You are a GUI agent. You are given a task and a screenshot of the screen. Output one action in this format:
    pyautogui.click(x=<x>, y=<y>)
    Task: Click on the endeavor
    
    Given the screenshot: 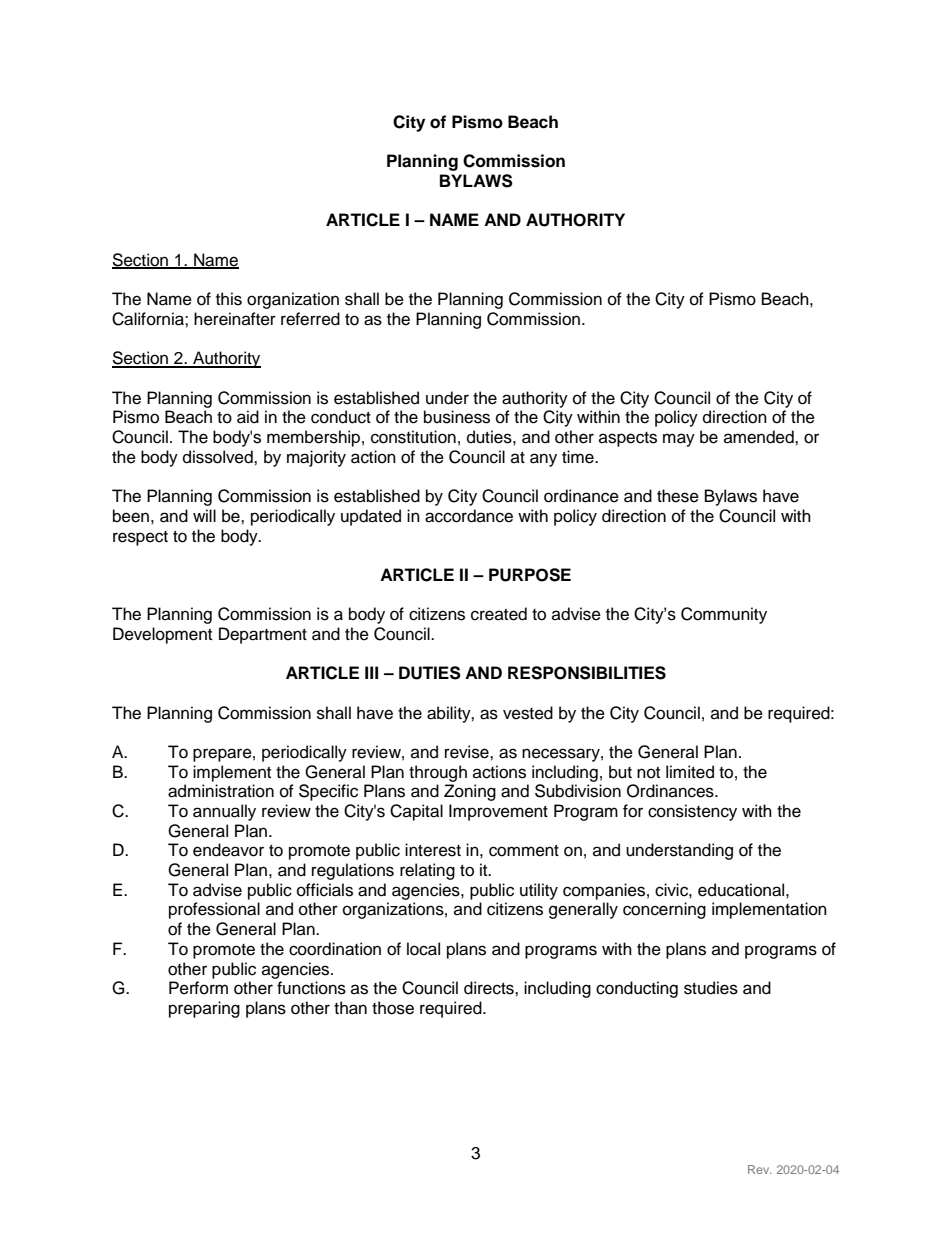 What is the action you would take?
    pyautogui.click(x=228, y=850)
